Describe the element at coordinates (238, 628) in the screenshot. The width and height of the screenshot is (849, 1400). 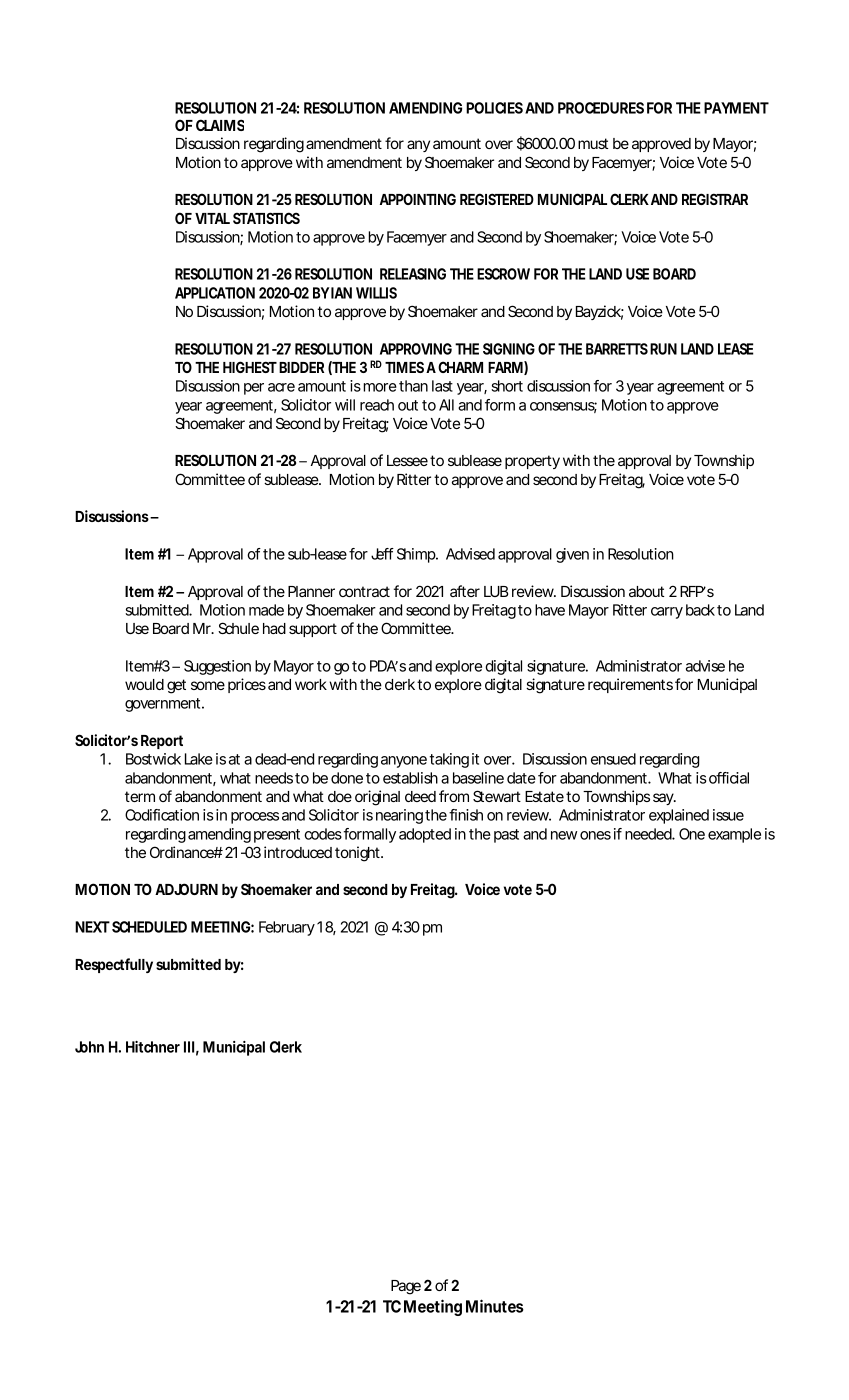
I see `Schule` at that location.
